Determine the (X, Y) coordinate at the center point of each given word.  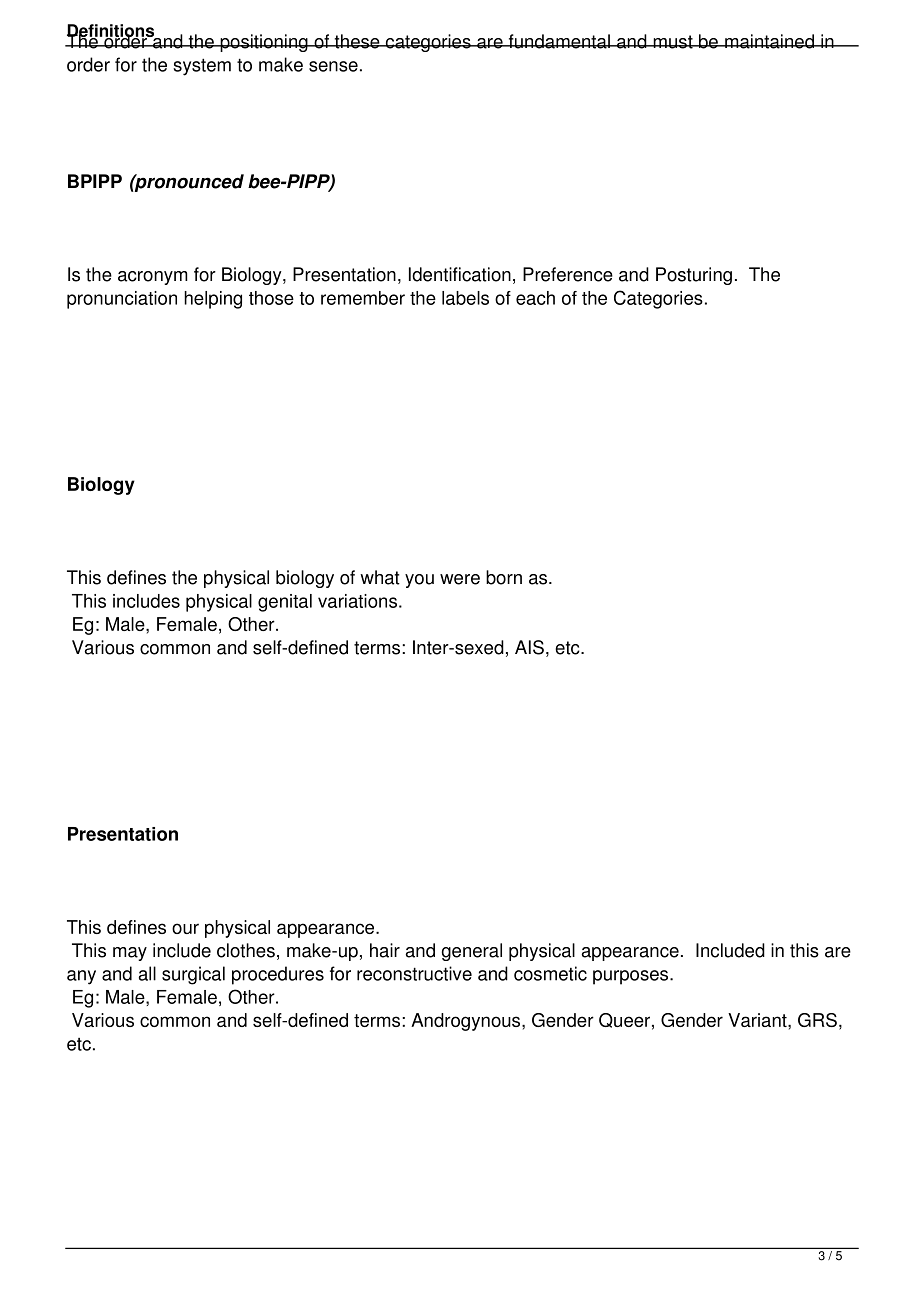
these (357, 41)
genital (285, 603)
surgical (193, 975)
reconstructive (414, 973)
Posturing (694, 276)
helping (213, 300)
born (504, 577)
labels (465, 298)
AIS (529, 647)
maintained (769, 41)
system (202, 67)
